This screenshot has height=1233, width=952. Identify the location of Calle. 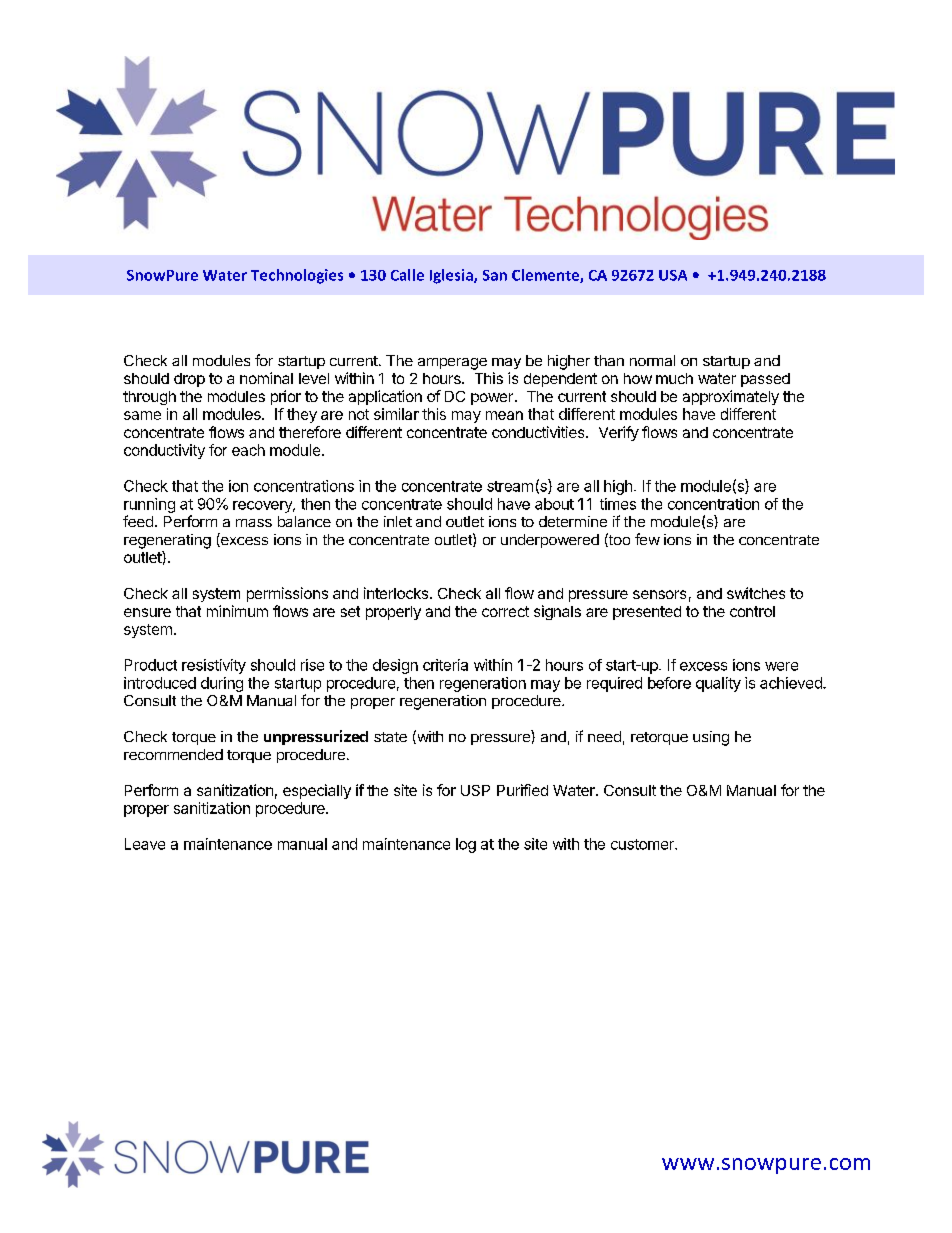
(407, 275).
